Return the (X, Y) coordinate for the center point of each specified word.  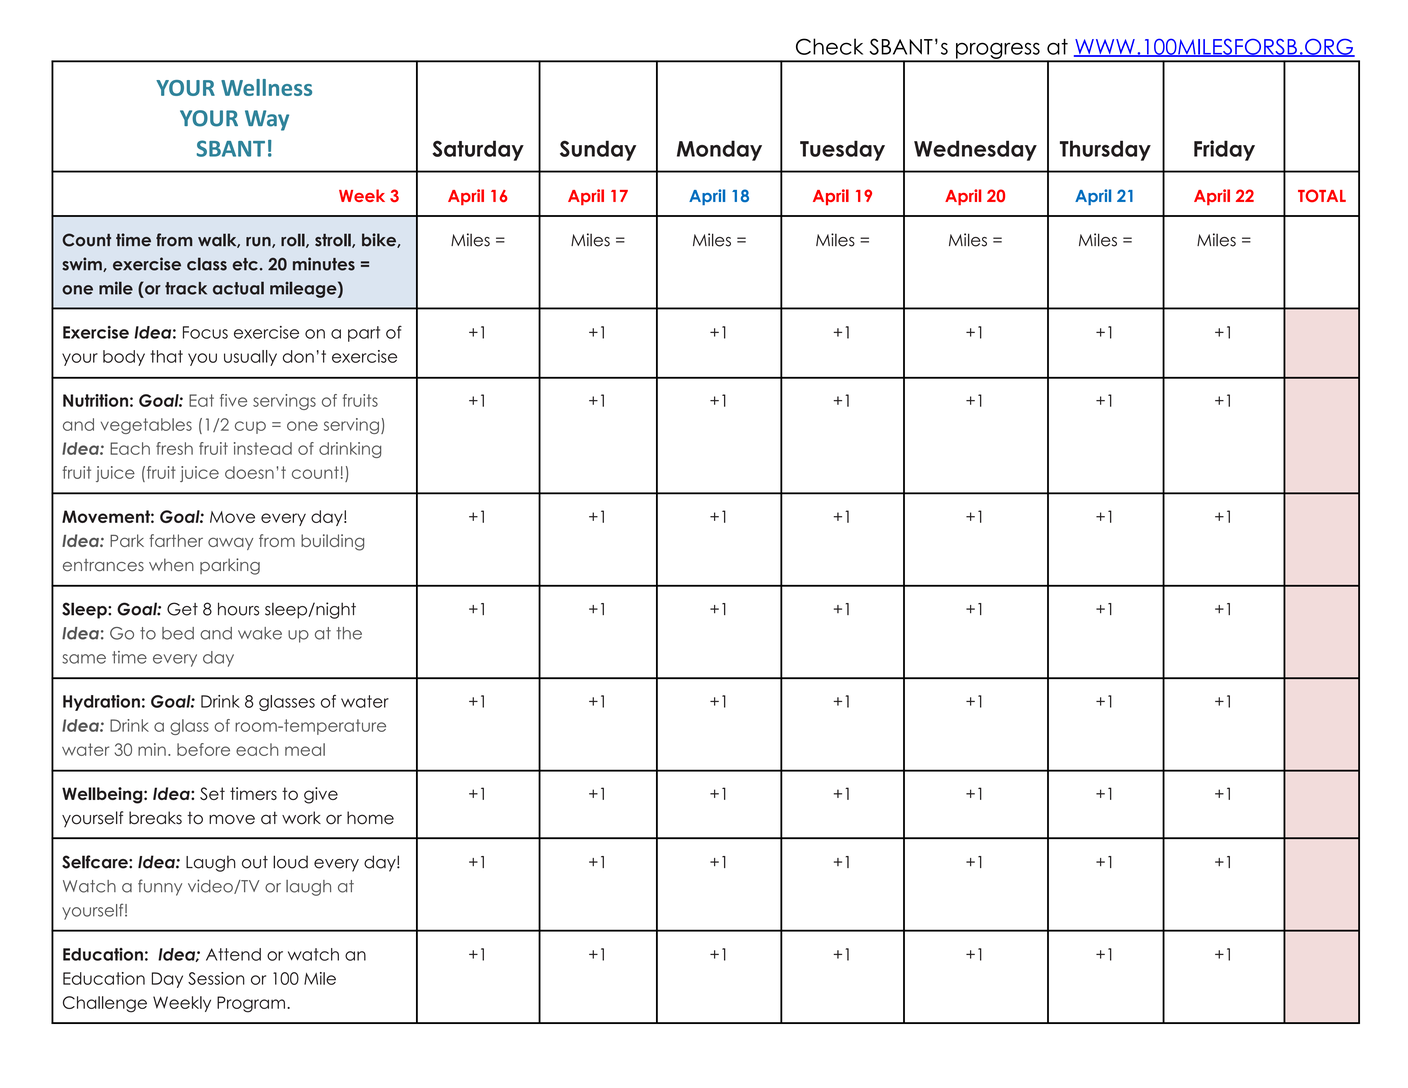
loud (290, 862)
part (364, 334)
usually (250, 358)
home (370, 818)
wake (260, 633)
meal (305, 749)
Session (216, 978)
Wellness (266, 87)
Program (251, 1004)
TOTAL (1322, 195)
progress (998, 52)
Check (829, 46)
